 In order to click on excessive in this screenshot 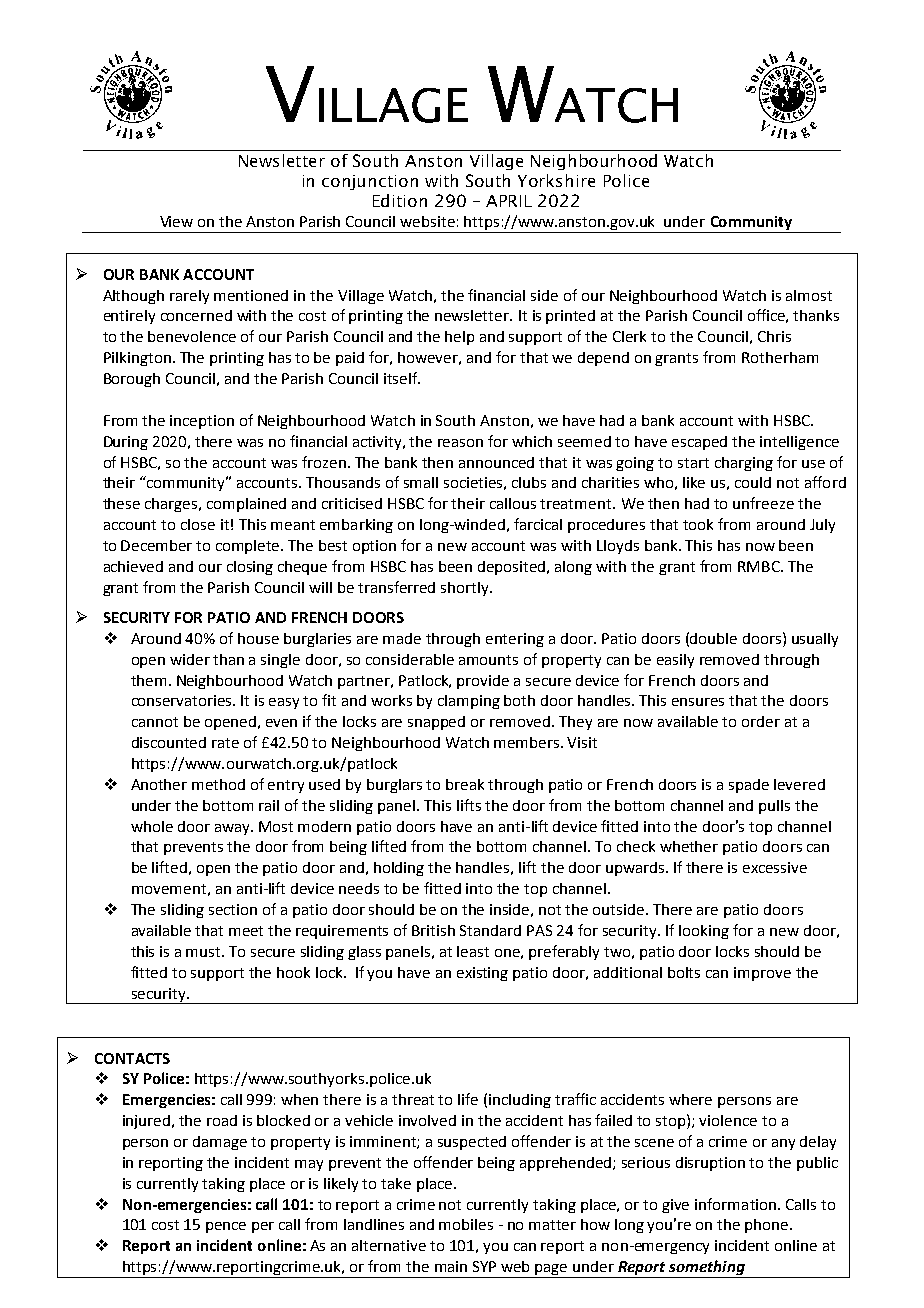, I will do `click(775, 867)`.
